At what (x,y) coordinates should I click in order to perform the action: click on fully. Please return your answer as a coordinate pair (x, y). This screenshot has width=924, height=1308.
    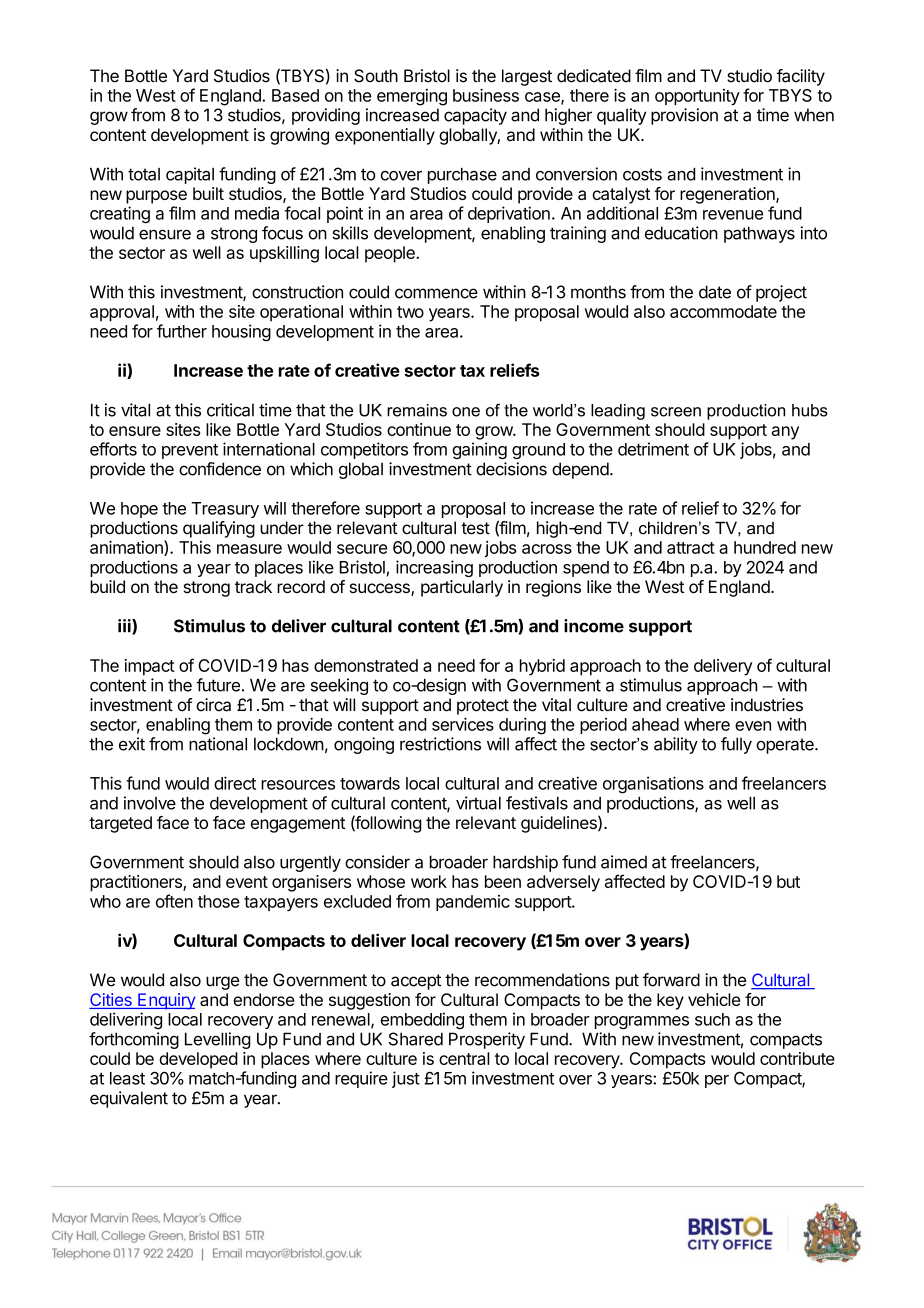
    Looking at the image, I should click on (736, 745).
